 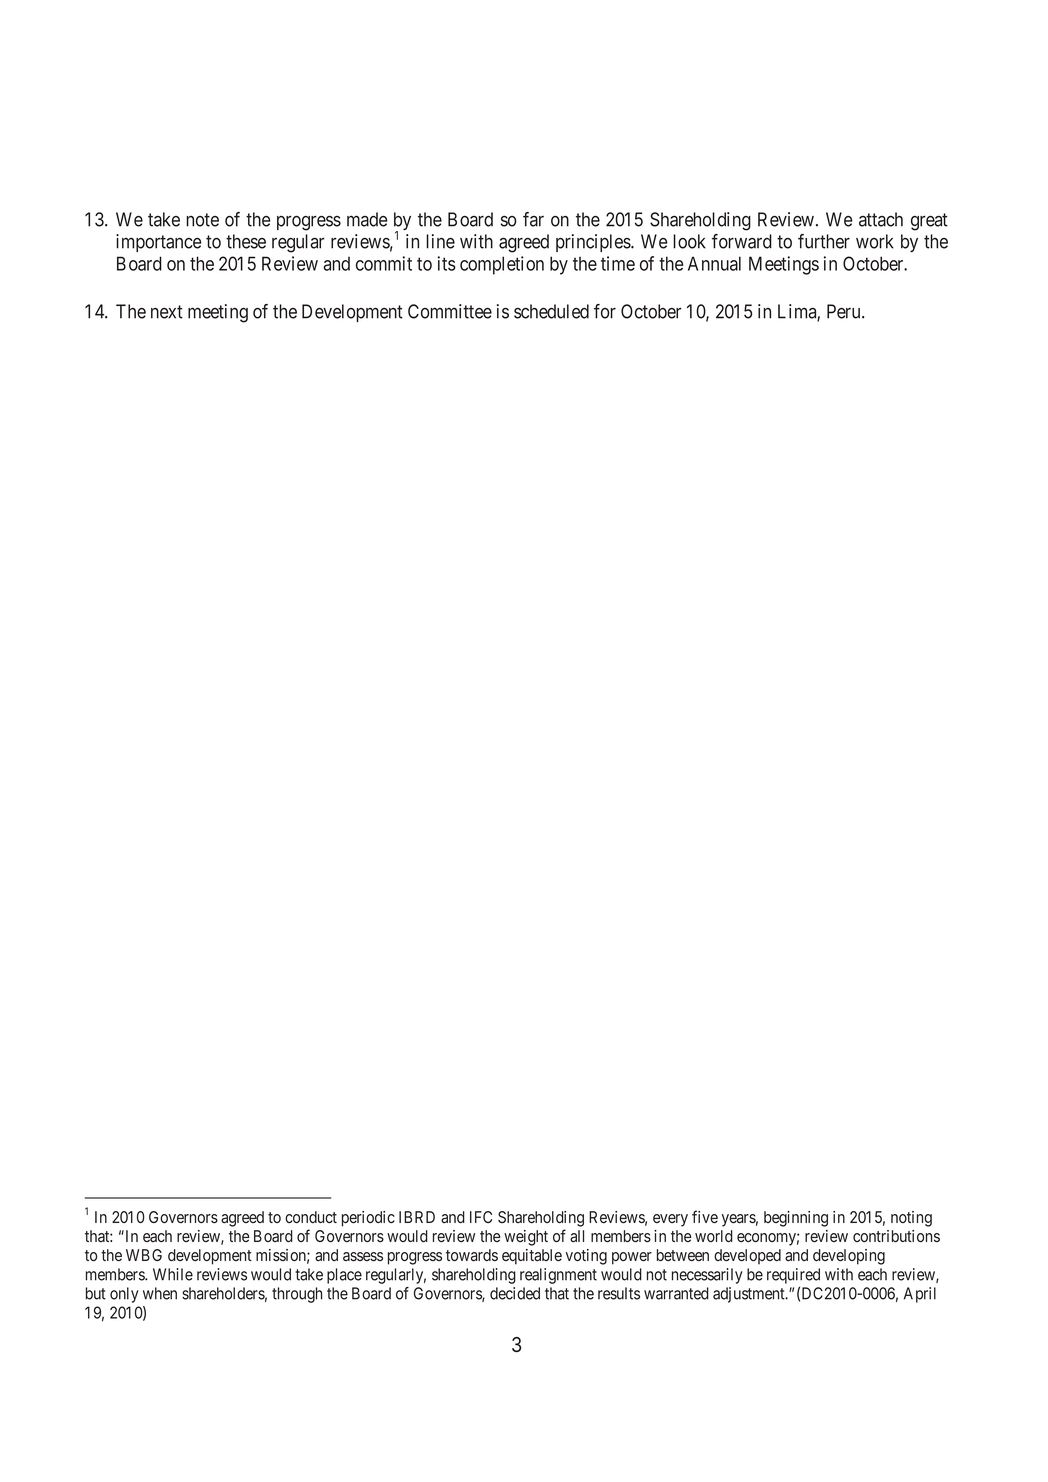 I want to click on IFC, so click(x=481, y=1217).
